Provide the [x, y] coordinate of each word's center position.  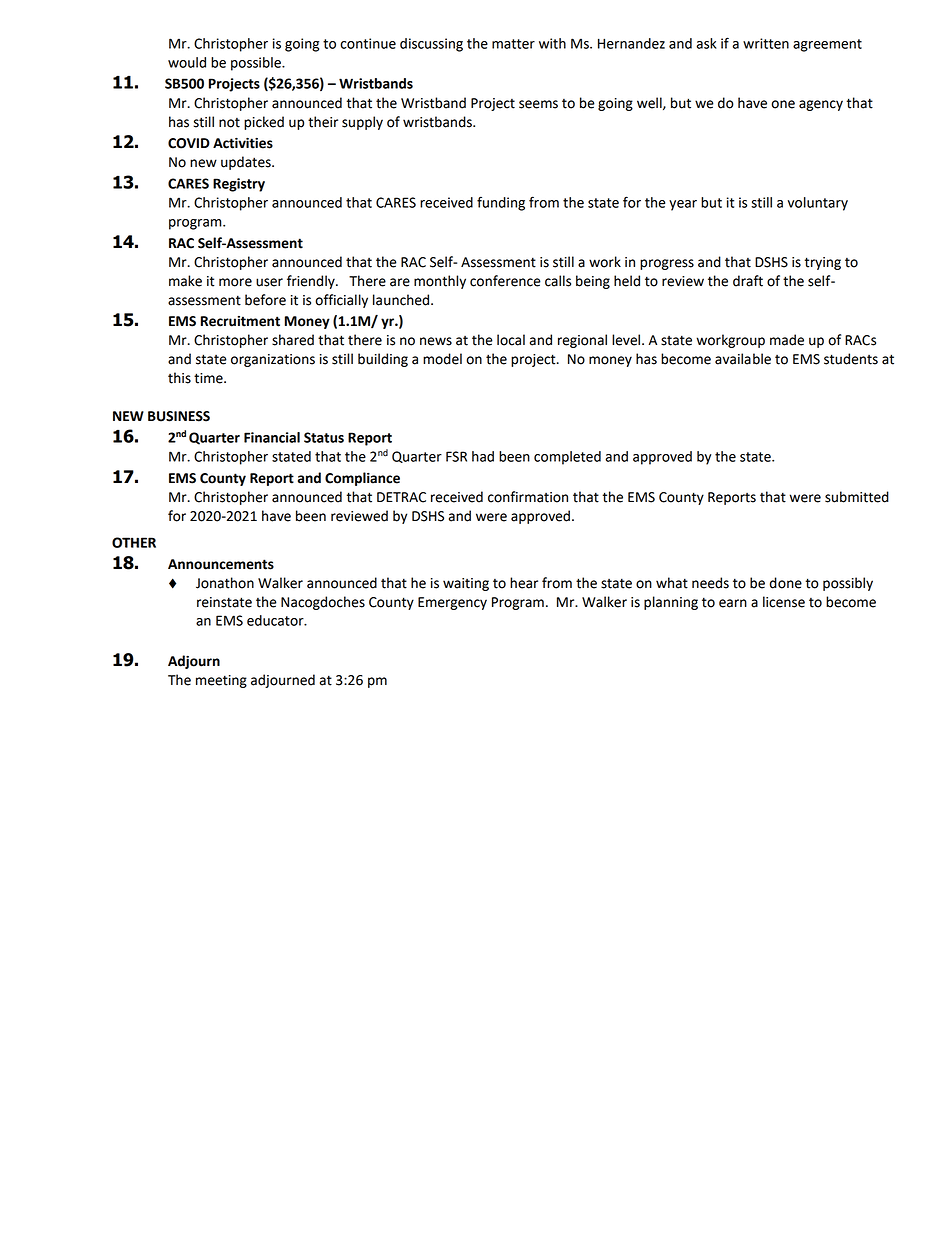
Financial [272, 437]
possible [257, 64]
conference [505, 281]
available [743, 359]
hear [524, 583]
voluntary [818, 204]
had [483, 456]
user [269, 282]
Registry [239, 185]
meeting [221, 681]
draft [748, 281]
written [766, 43]
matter [513, 44]
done [786, 583]
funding [501, 203]
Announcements [221, 564]
